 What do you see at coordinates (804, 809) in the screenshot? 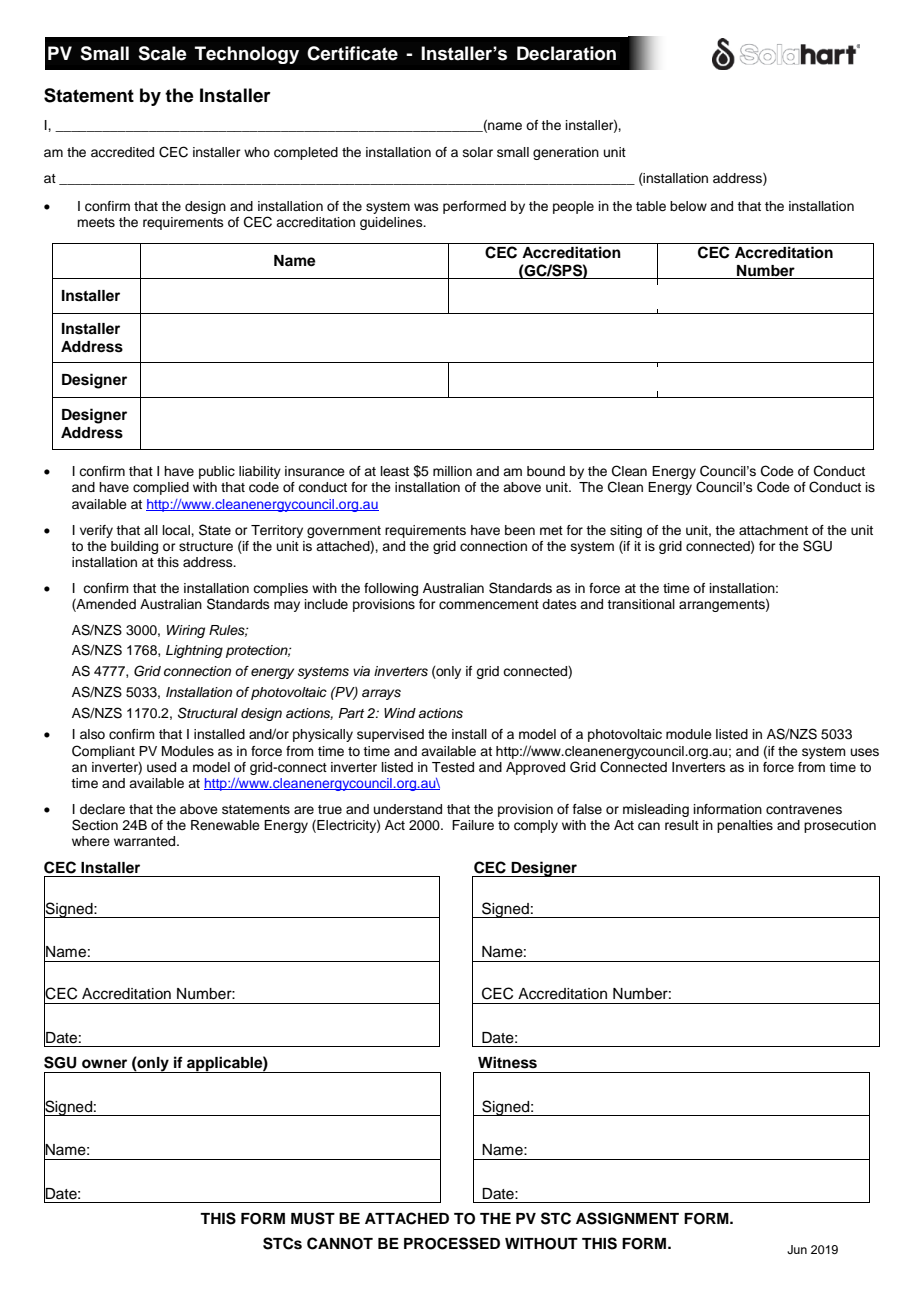
I see `contravenes` at bounding box center [804, 809].
